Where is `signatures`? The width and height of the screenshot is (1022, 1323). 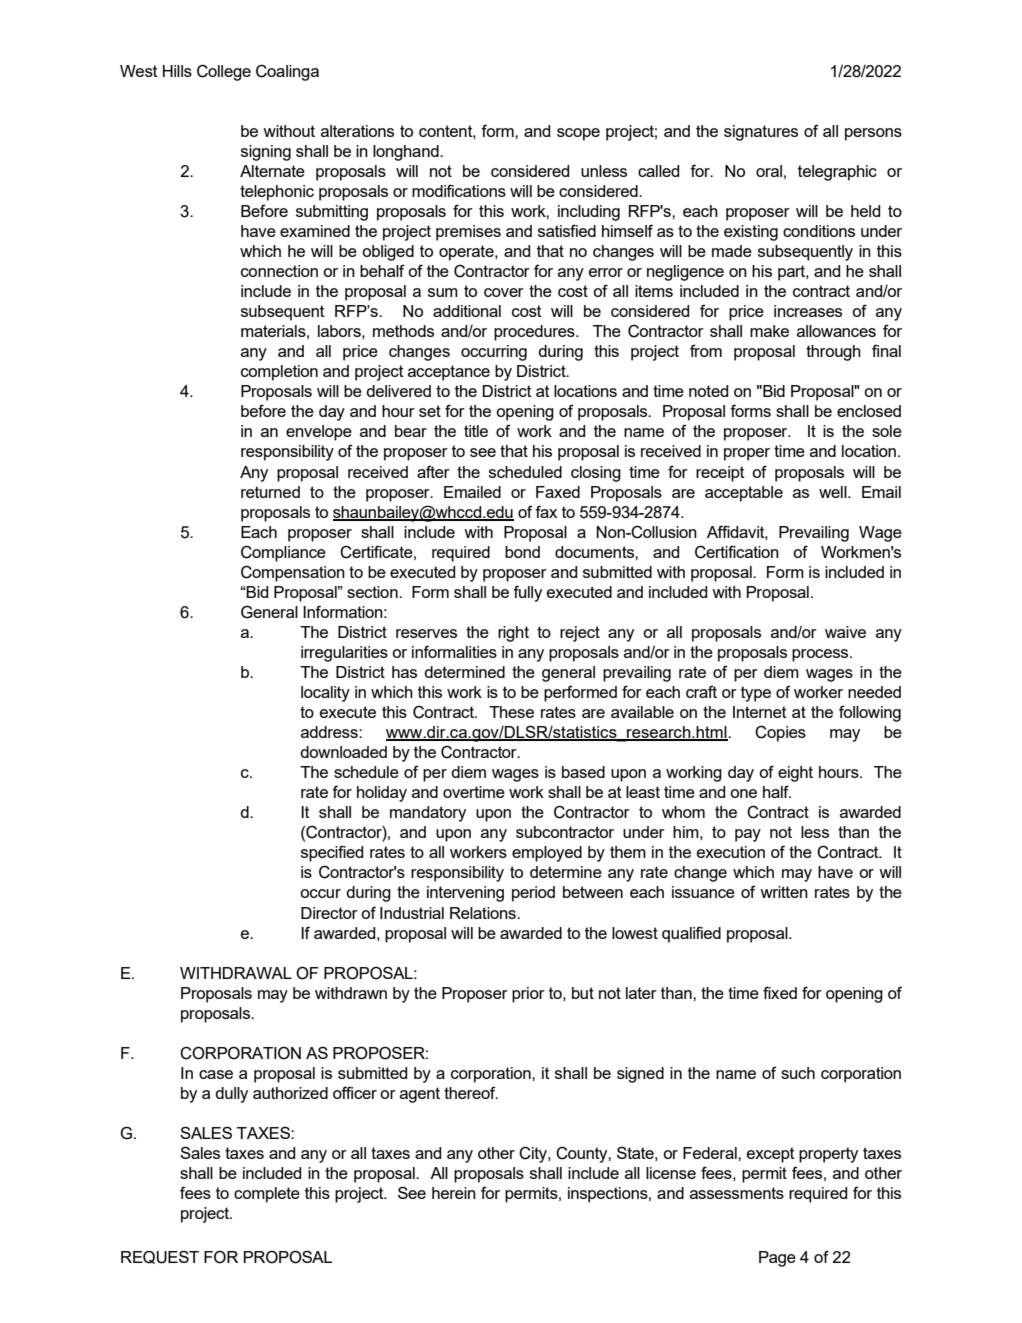 signatures is located at coordinates (761, 133).
